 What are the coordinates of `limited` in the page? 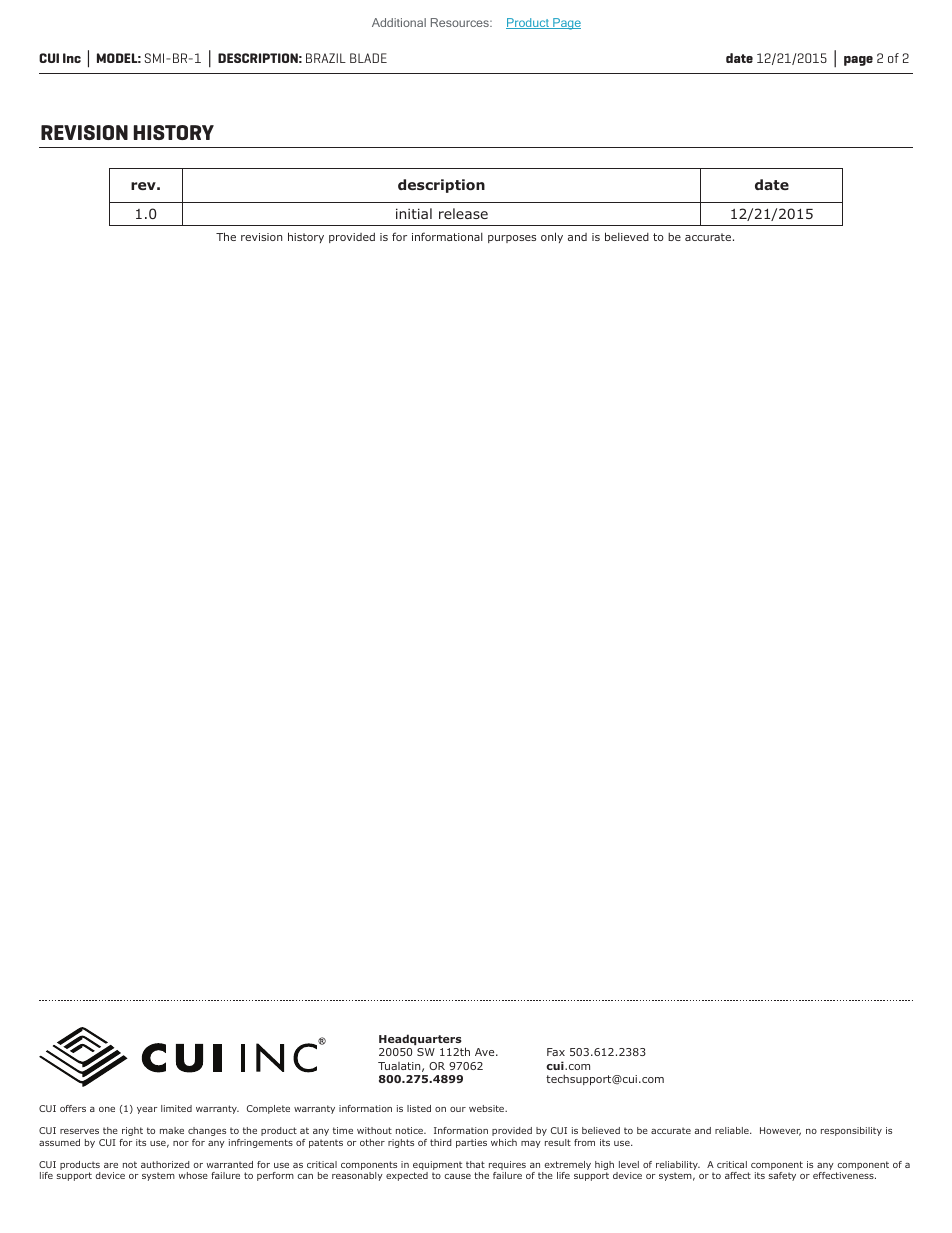 It's located at (176, 1108).
